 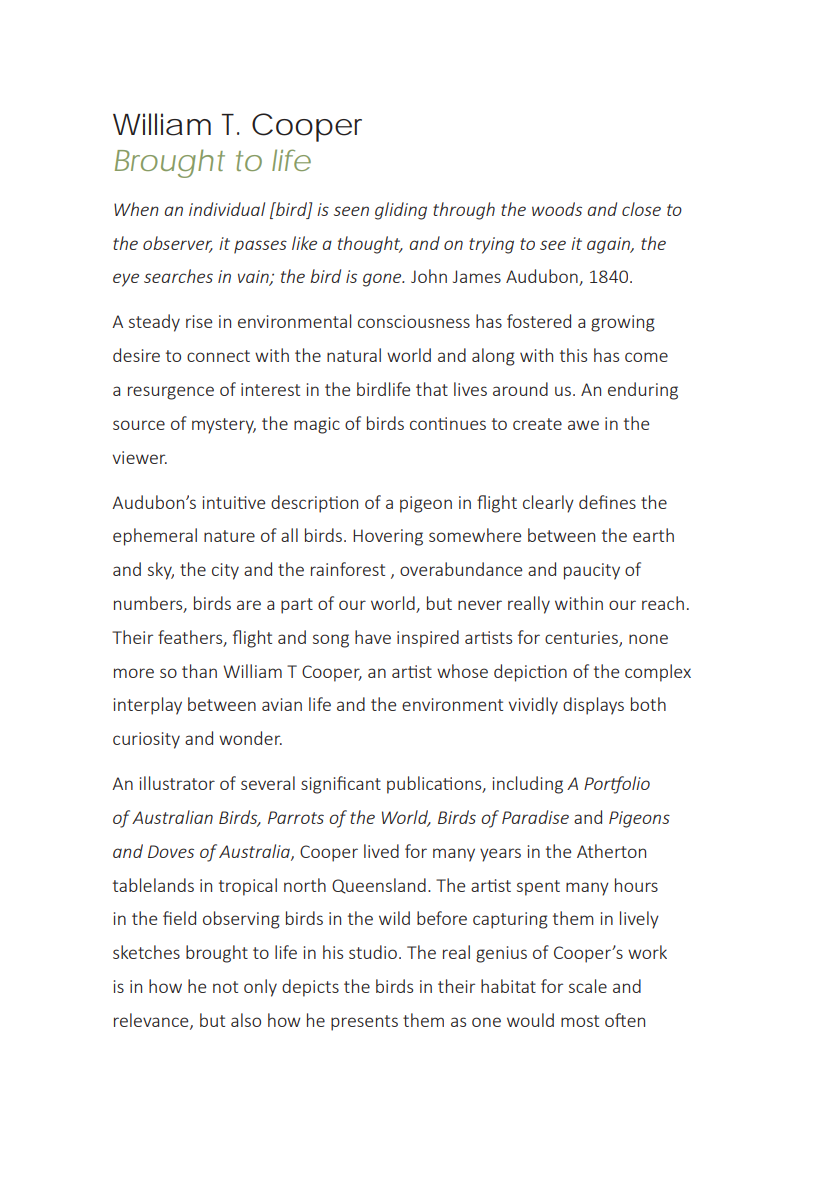 I want to click on presents, so click(x=364, y=1023).
